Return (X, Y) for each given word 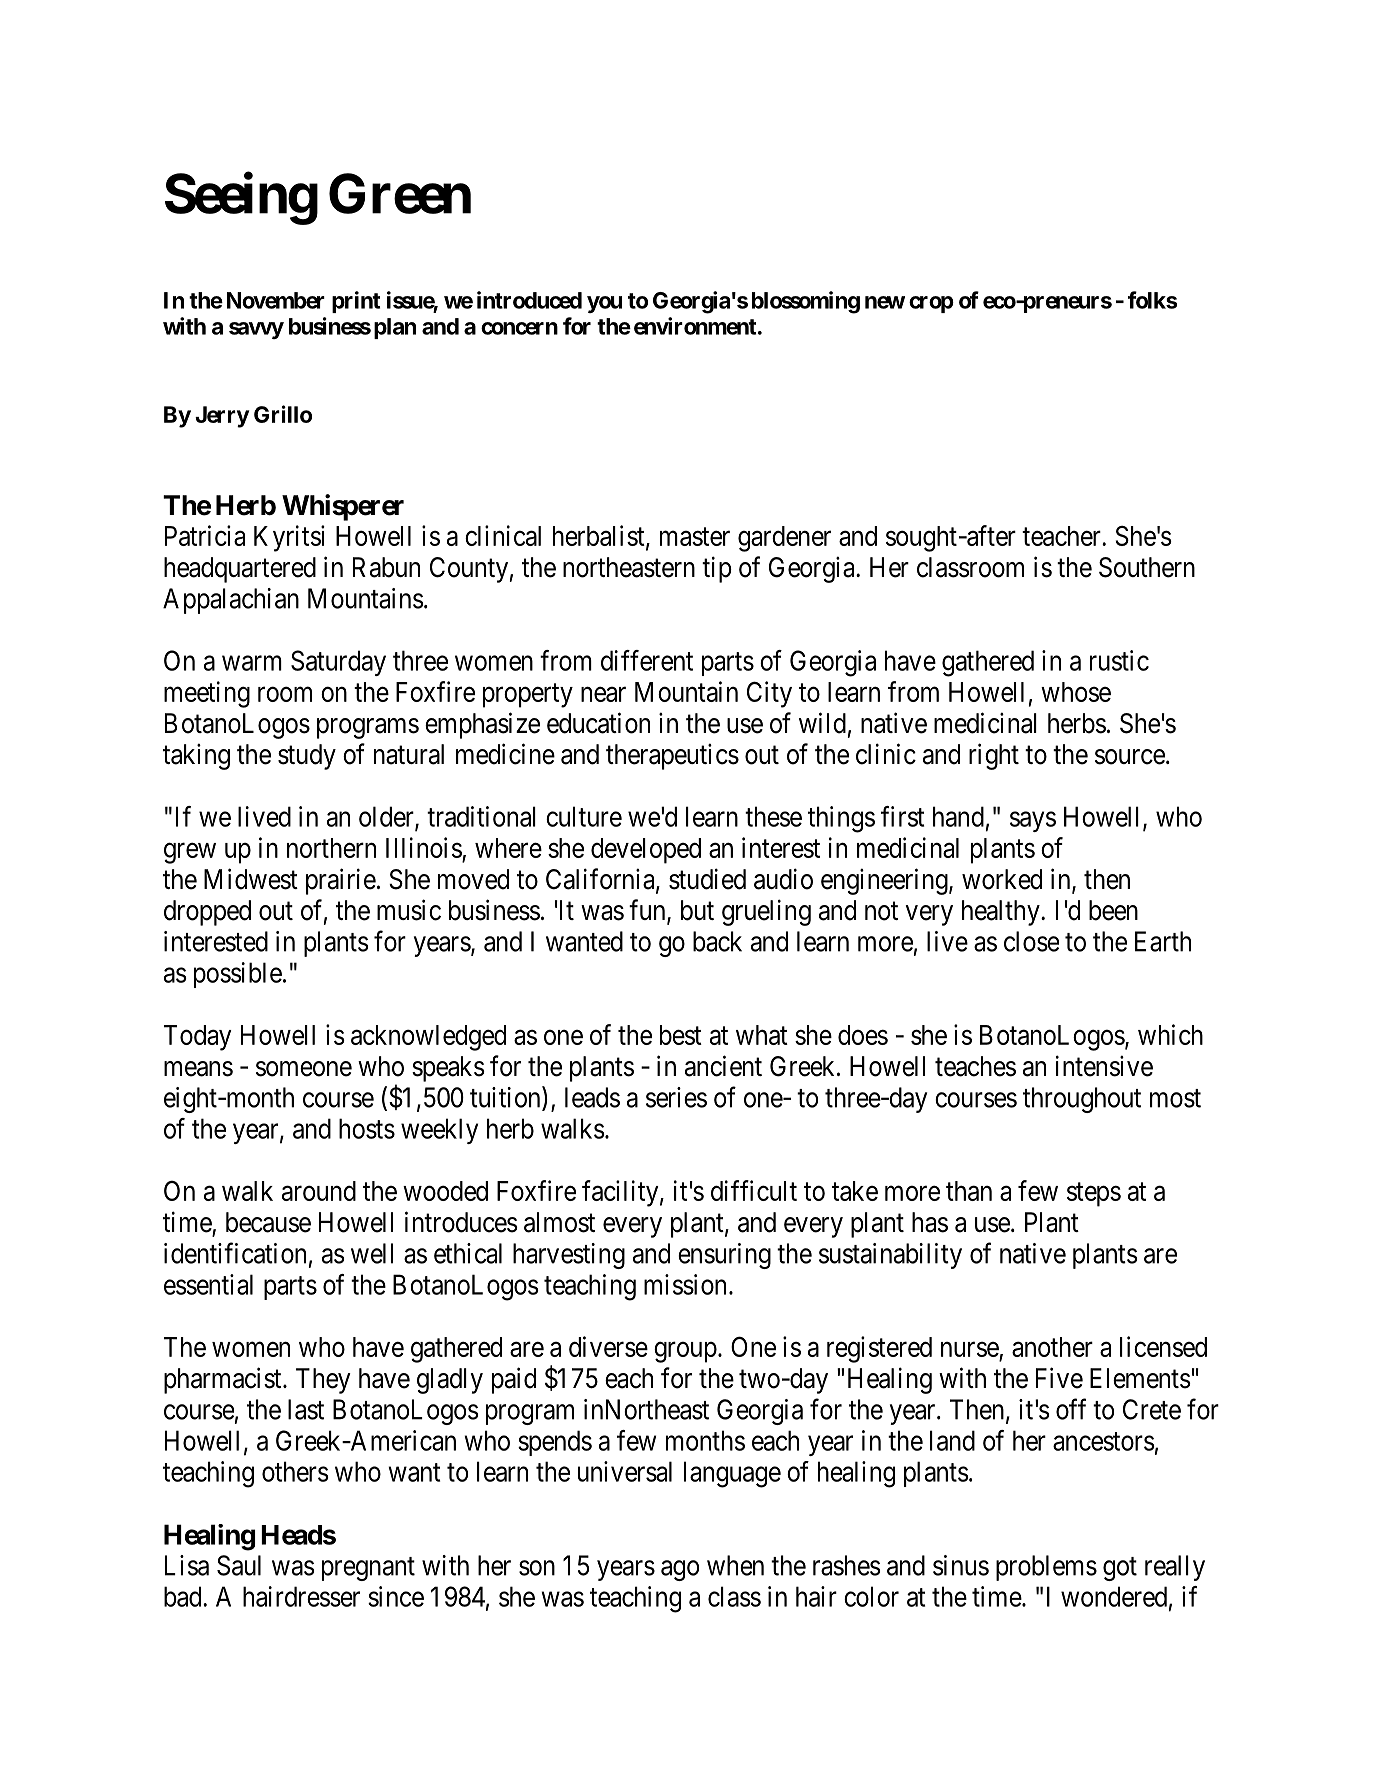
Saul (239, 1565)
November (276, 300)
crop (931, 304)
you (604, 304)
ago (680, 1570)
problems (1046, 1568)
